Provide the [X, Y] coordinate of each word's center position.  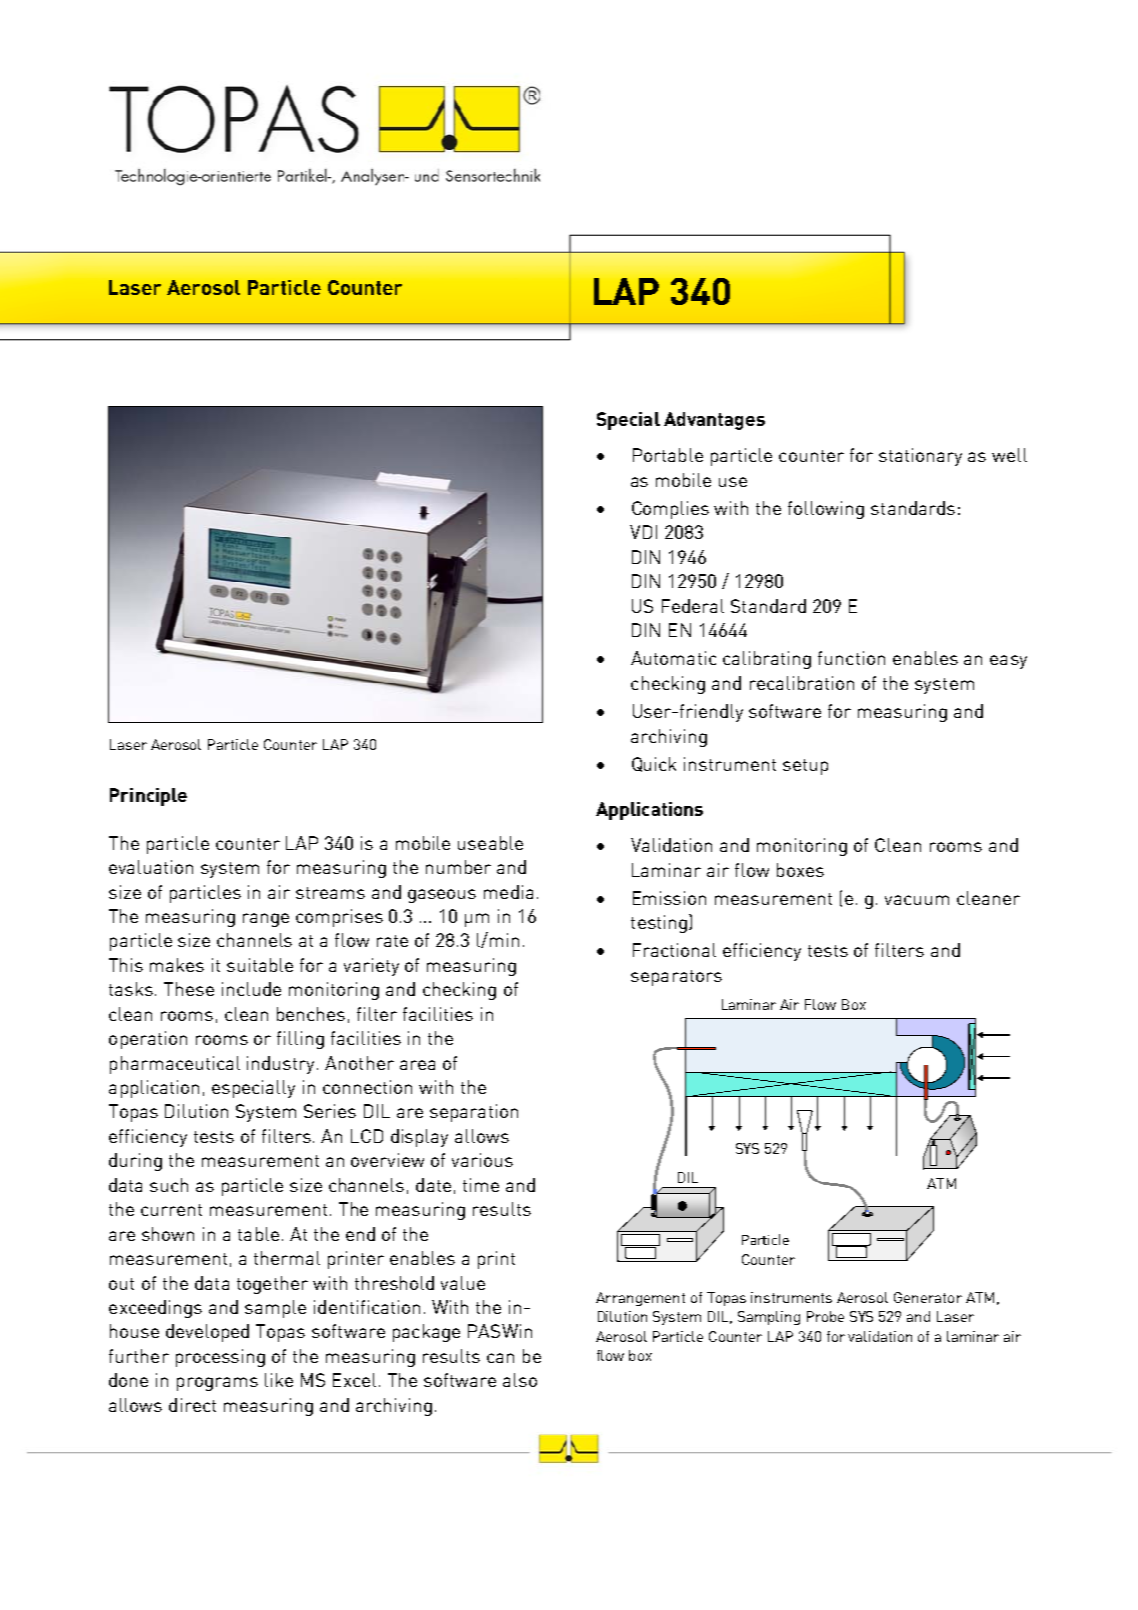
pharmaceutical [175, 1065]
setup [805, 767]
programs [217, 1384]
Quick [654, 764]
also [520, 1380]
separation [474, 1113]
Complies [670, 510]
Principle [148, 797]
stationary [920, 457]
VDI [643, 532]
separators [676, 978]
